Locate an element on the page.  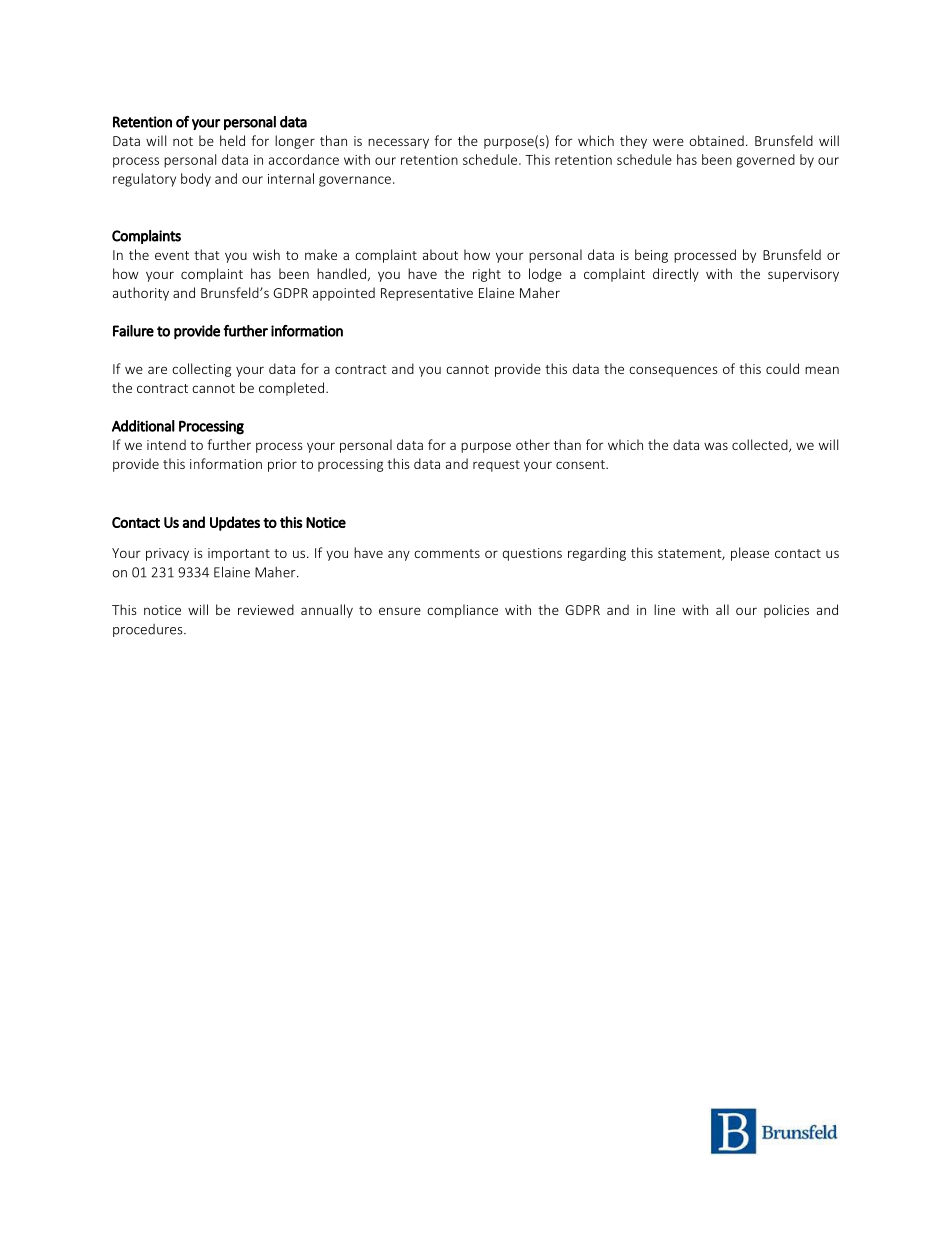
governed is located at coordinates (765, 161).
